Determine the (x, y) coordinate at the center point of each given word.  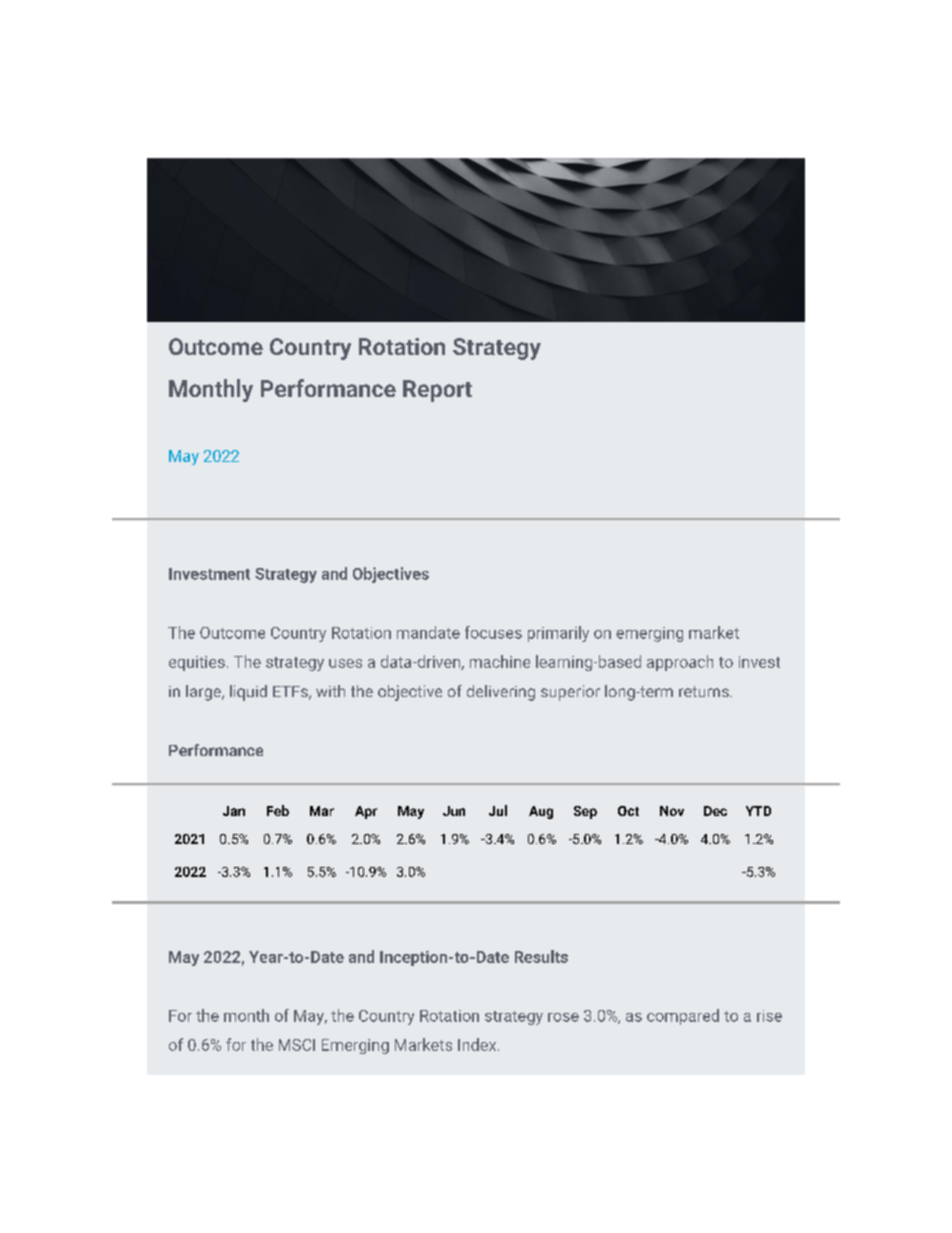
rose (563, 1017)
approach (680, 663)
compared (683, 1017)
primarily (558, 634)
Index (478, 1044)
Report (437, 391)
